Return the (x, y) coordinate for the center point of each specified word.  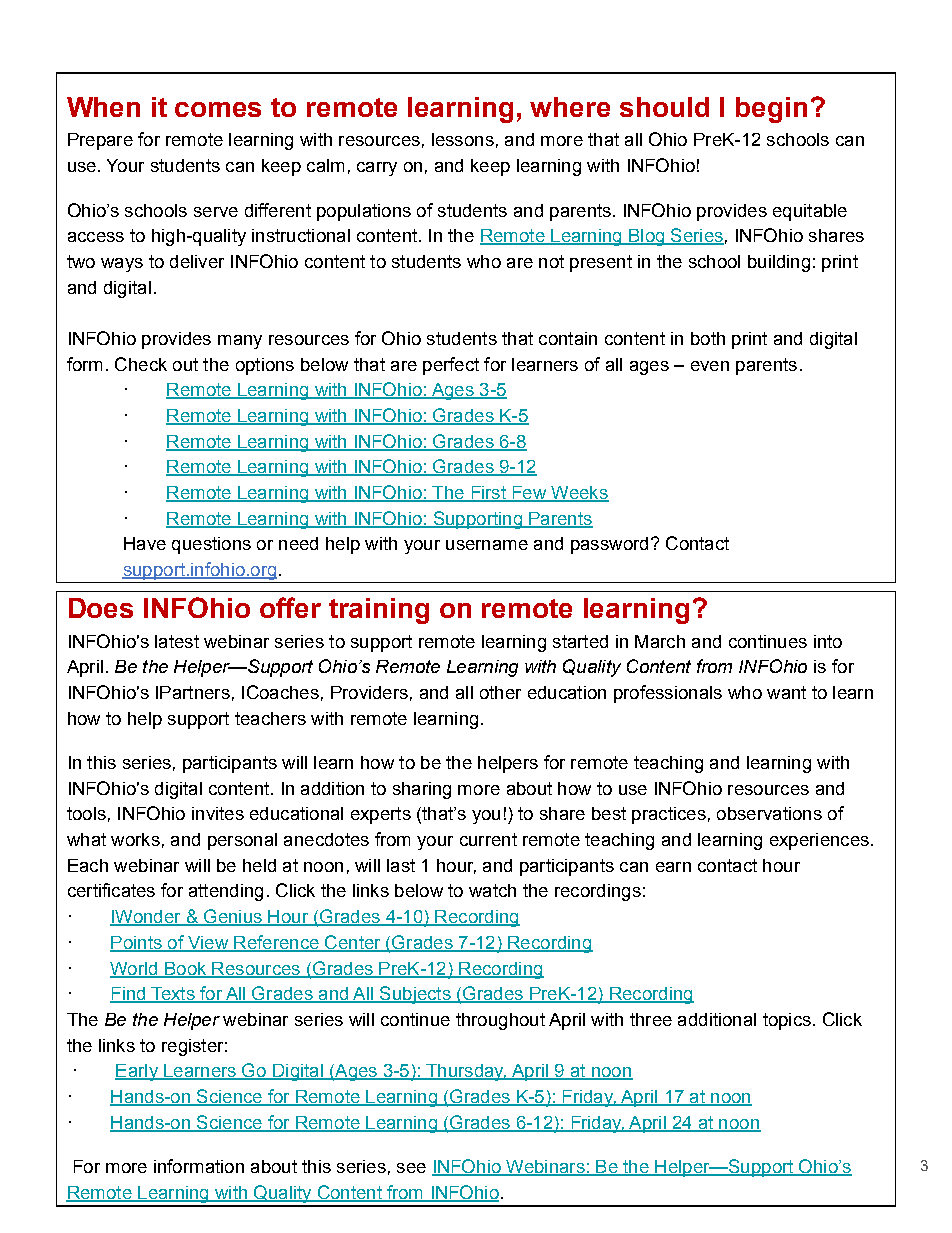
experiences (819, 841)
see (411, 1168)
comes (218, 109)
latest (177, 641)
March (660, 641)
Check (141, 364)
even (710, 366)
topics (787, 1021)
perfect (451, 366)
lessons (463, 139)
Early (137, 1072)
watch (492, 890)
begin (771, 110)
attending (226, 892)
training (379, 611)
